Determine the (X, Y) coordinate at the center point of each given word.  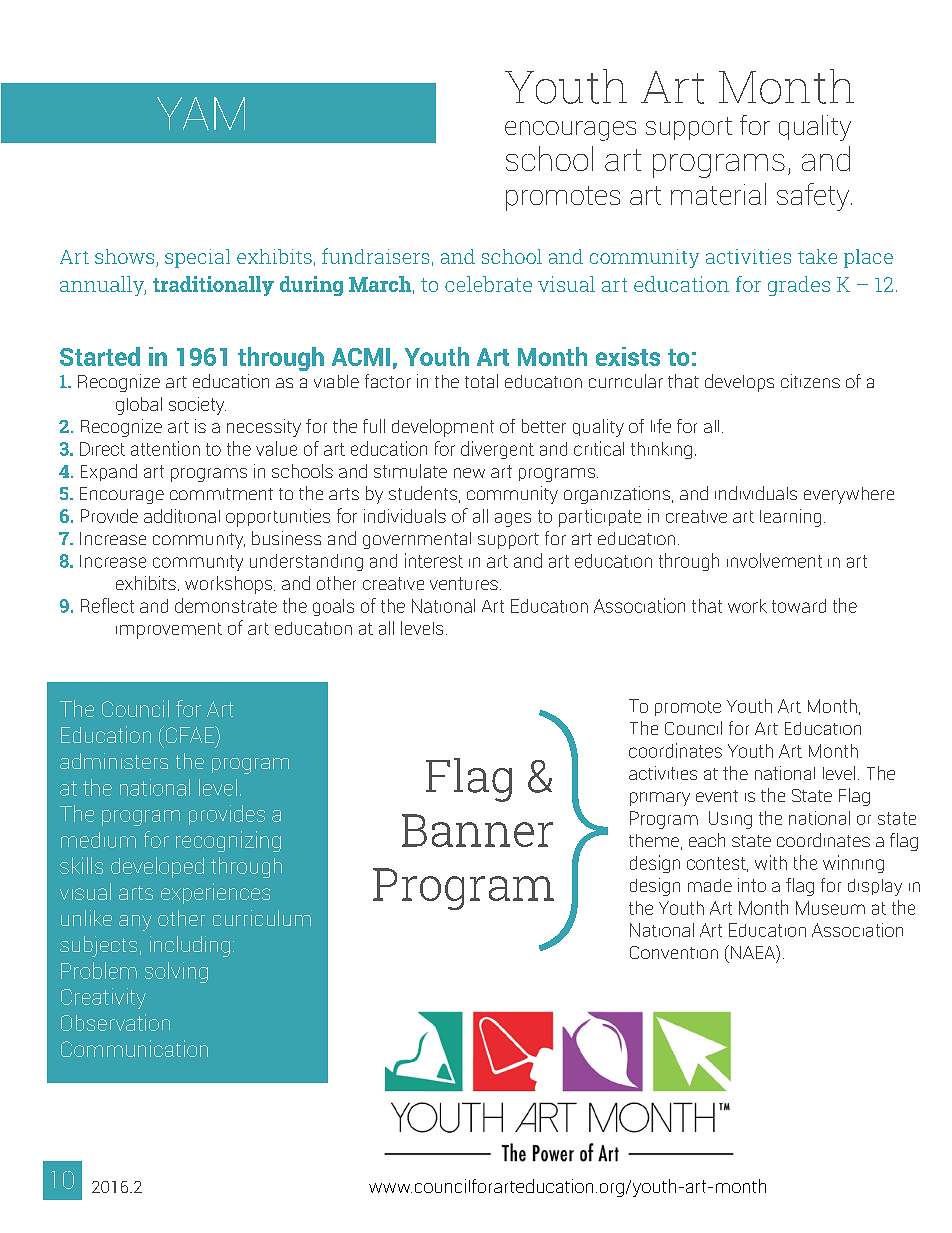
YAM (201, 113)
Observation (115, 1022)
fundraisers (375, 256)
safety (814, 197)
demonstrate (226, 605)
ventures (464, 583)
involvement (774, 560)
